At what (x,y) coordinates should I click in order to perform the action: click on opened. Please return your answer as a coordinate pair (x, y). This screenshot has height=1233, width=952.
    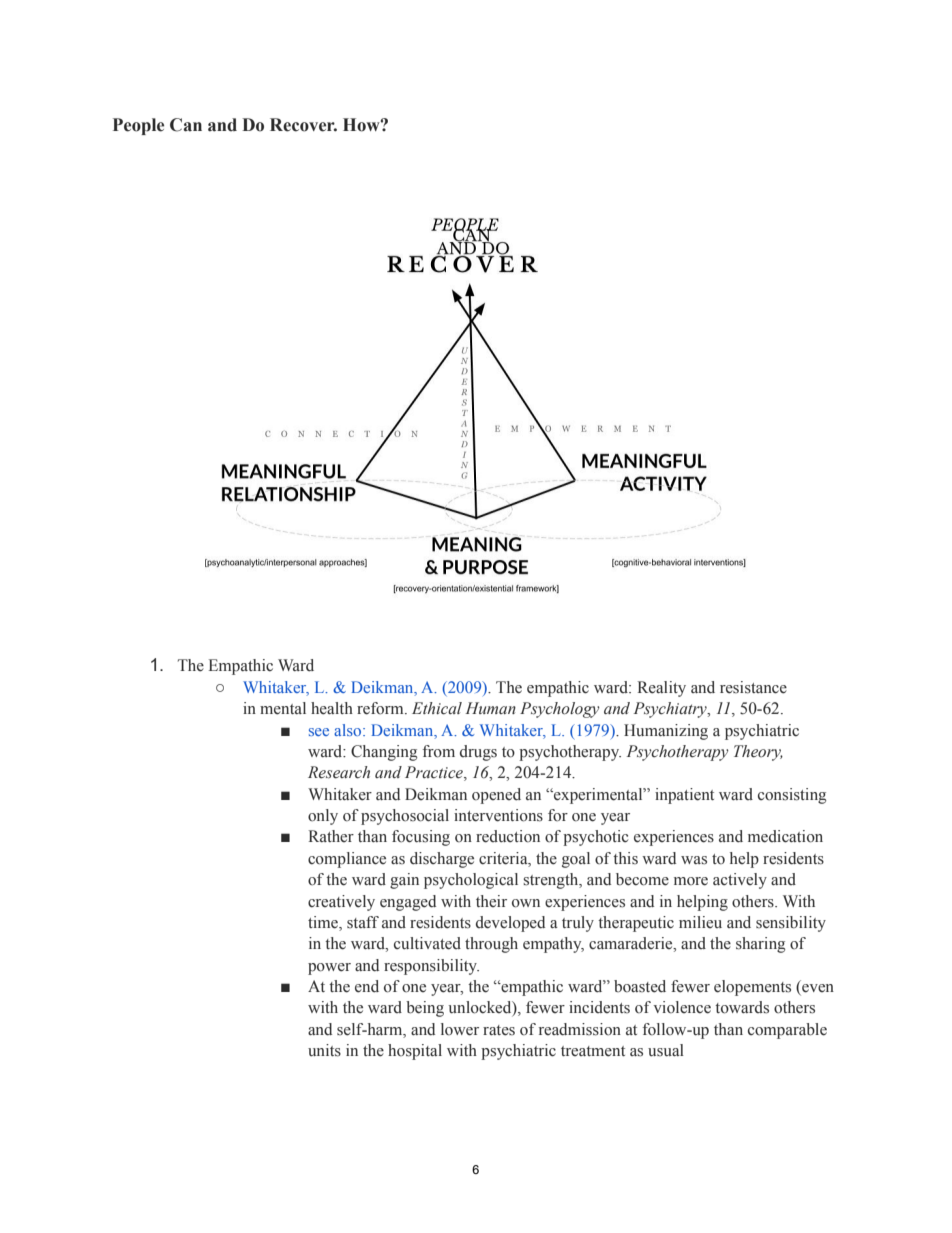
    Looking at the image, I should click on (496, 796).
